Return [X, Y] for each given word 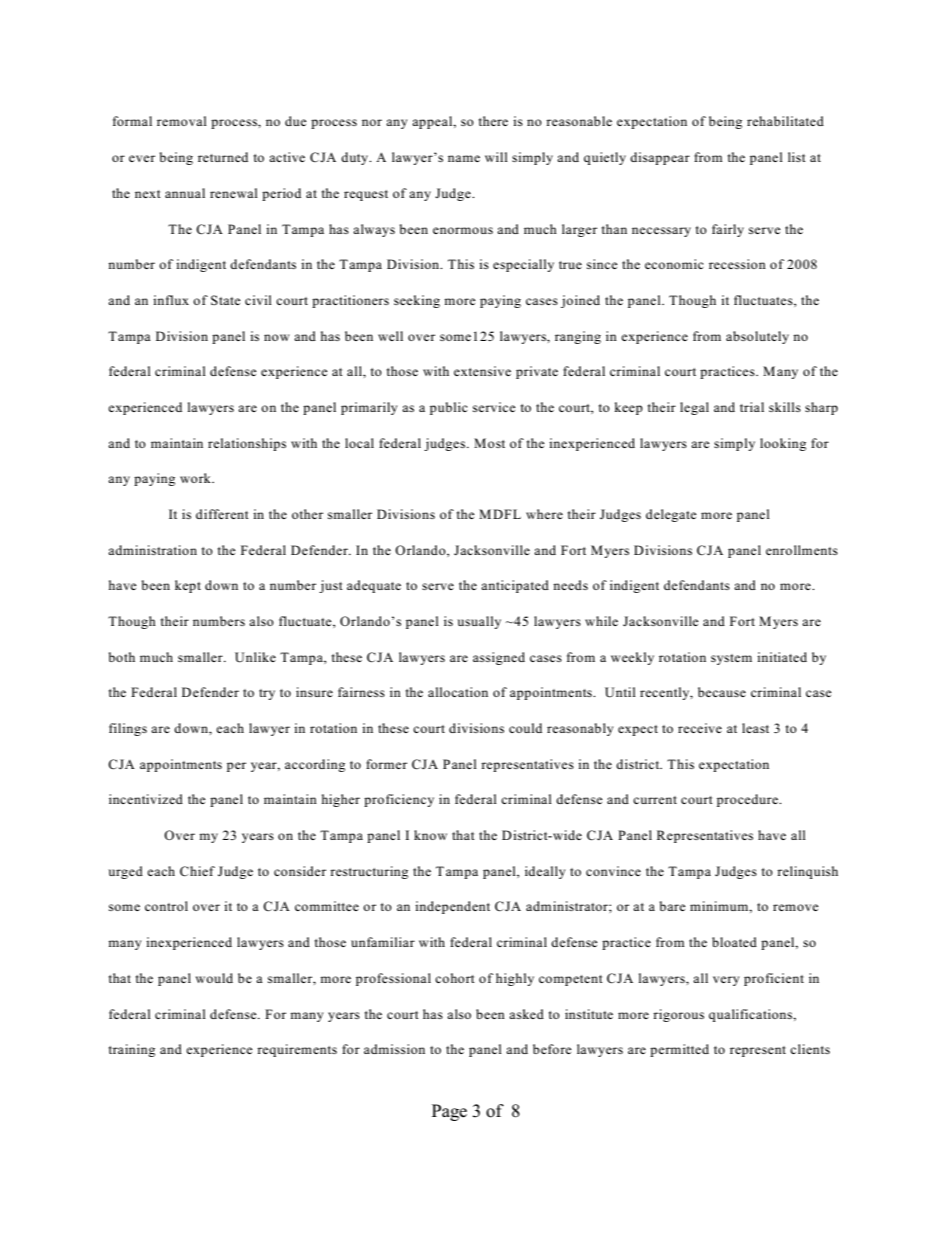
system [731, 659]
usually [479, 622]
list [797, 157]
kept [188, 586]
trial [752, 407]
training [132, 1050]
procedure [748, 800]
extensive [482, 371]
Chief [197, 871]
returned [223, 157]
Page [449, 1112]
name [464, 158]
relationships [247, 444]
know [430, 835]
